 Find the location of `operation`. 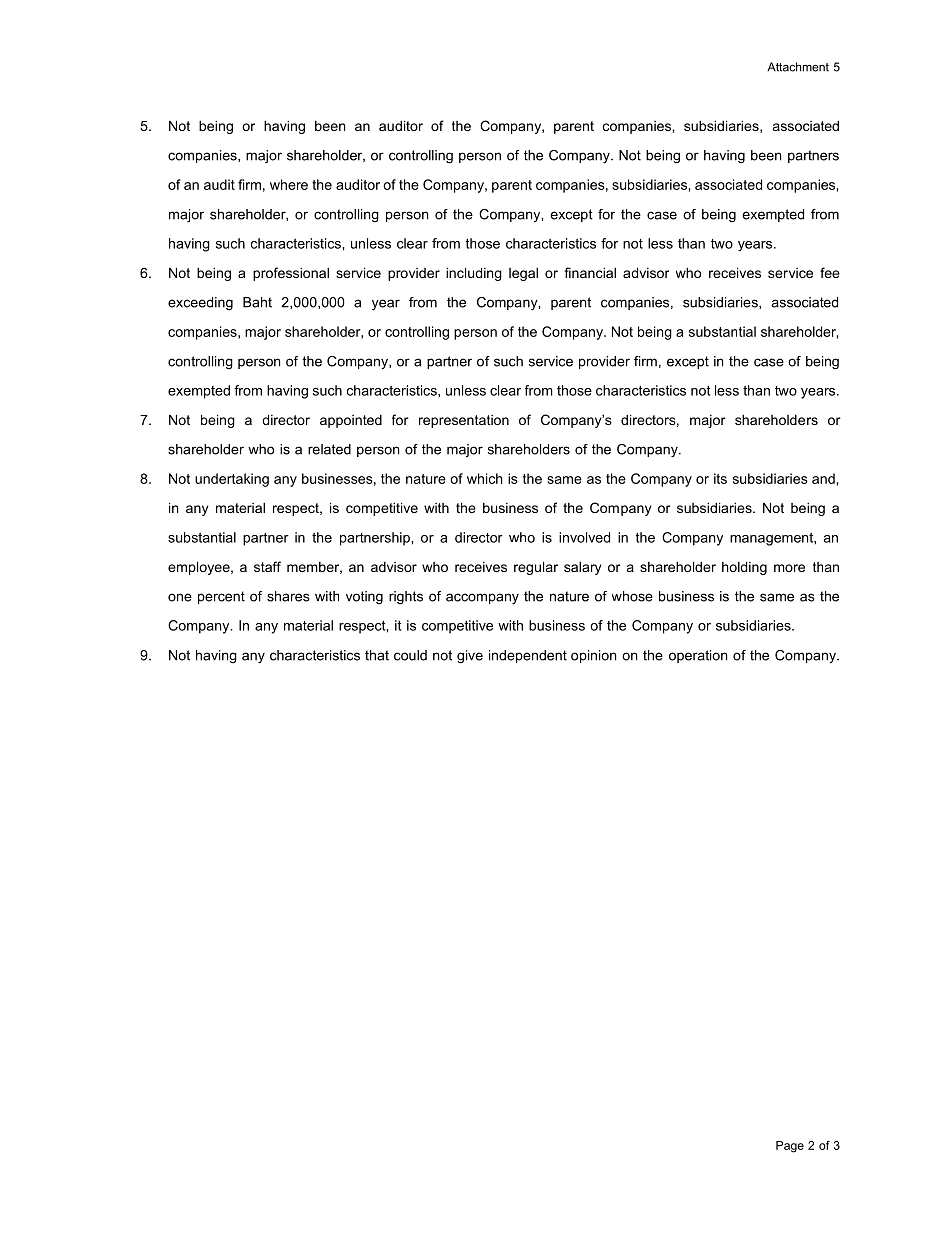

operation is located at coordinates (698, 656).
